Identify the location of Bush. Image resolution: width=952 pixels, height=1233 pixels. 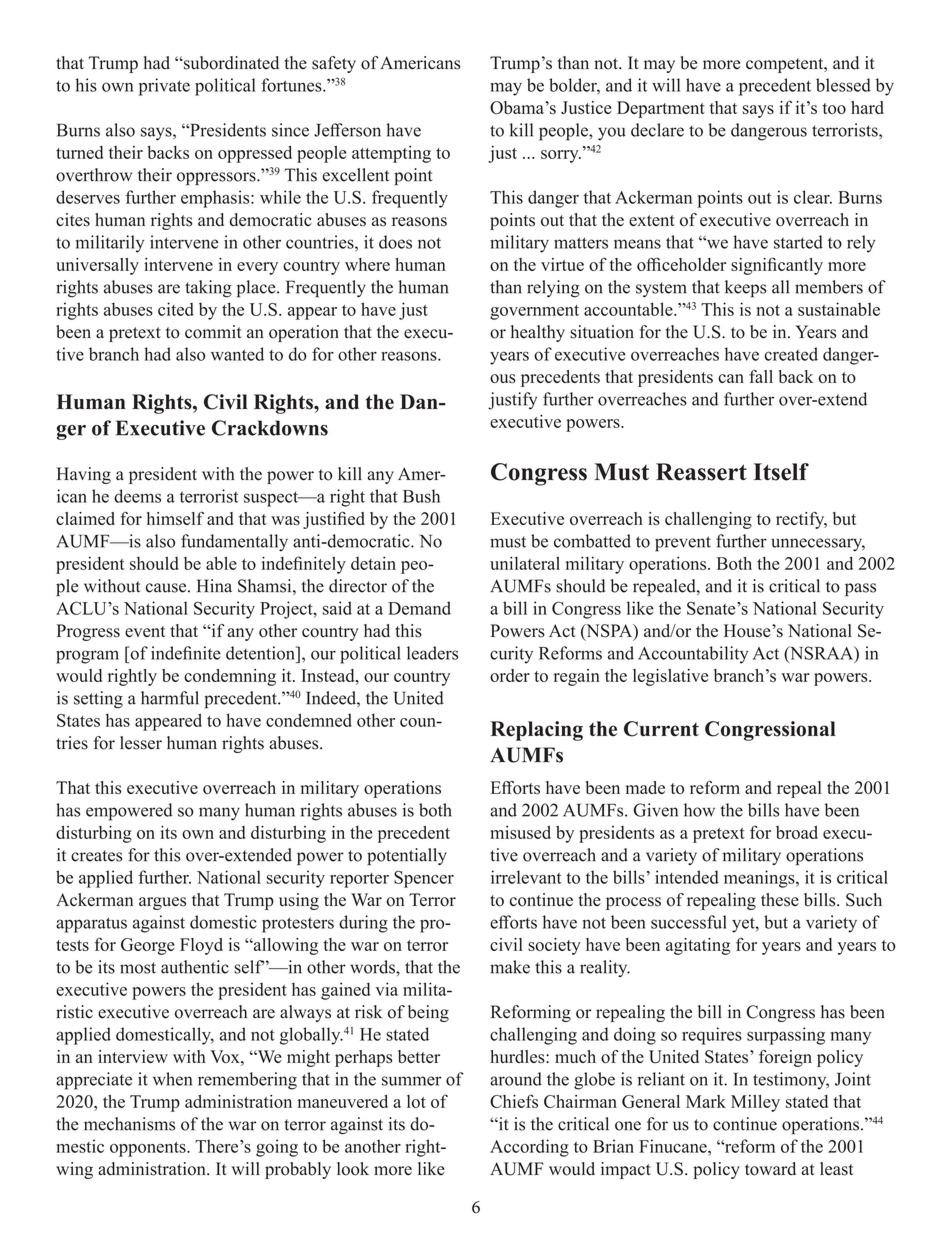
(421, 496).
